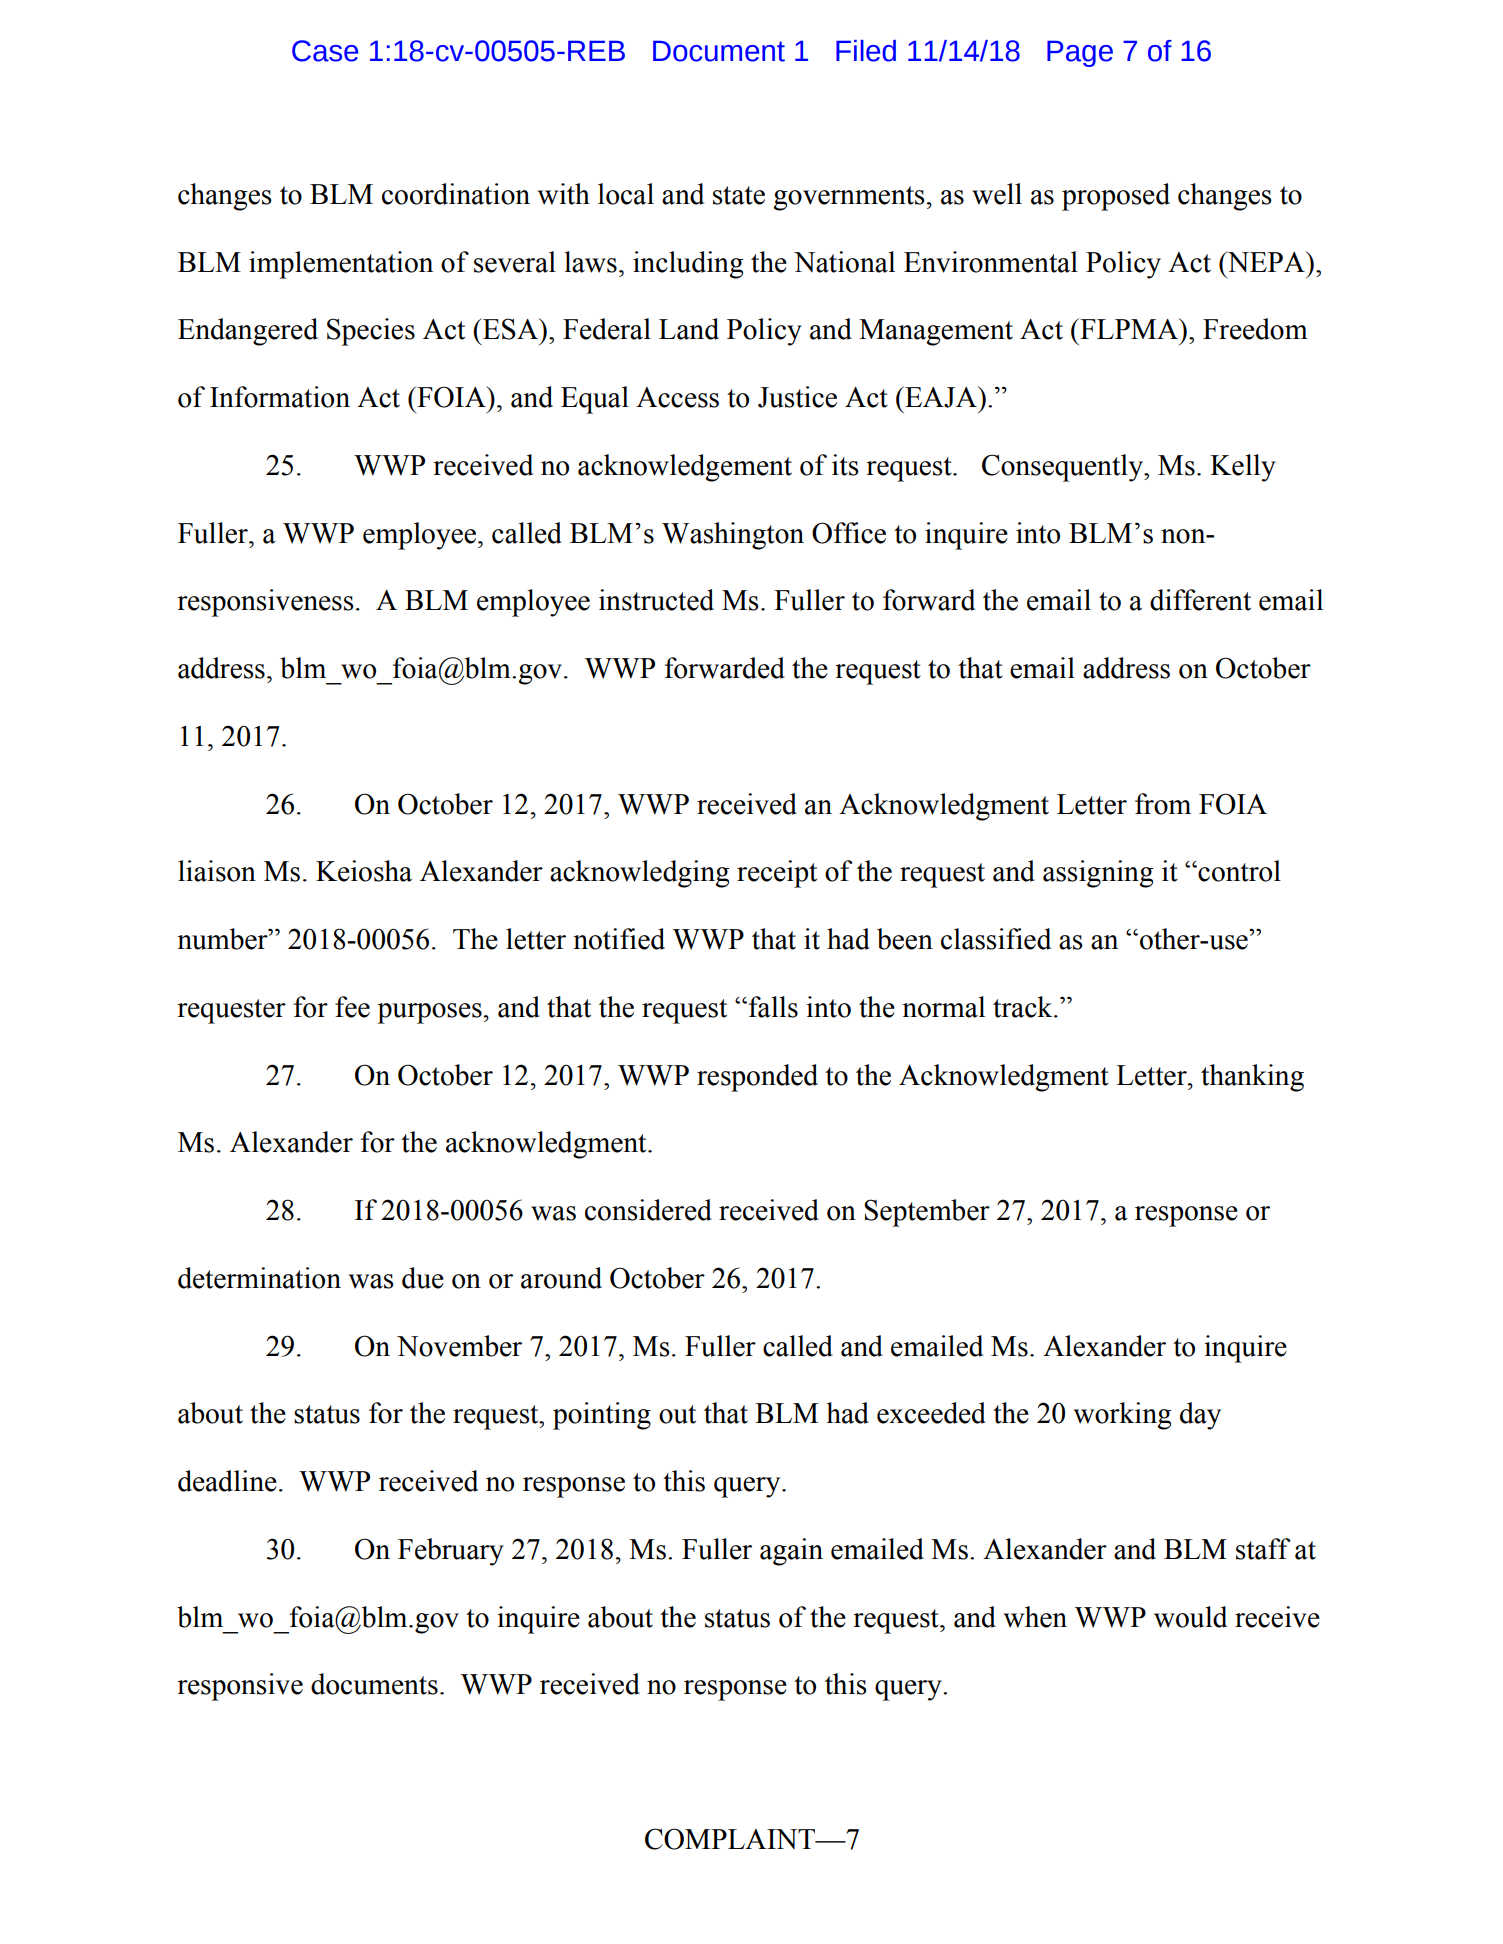  I want to click on state, so click(739, 195).
